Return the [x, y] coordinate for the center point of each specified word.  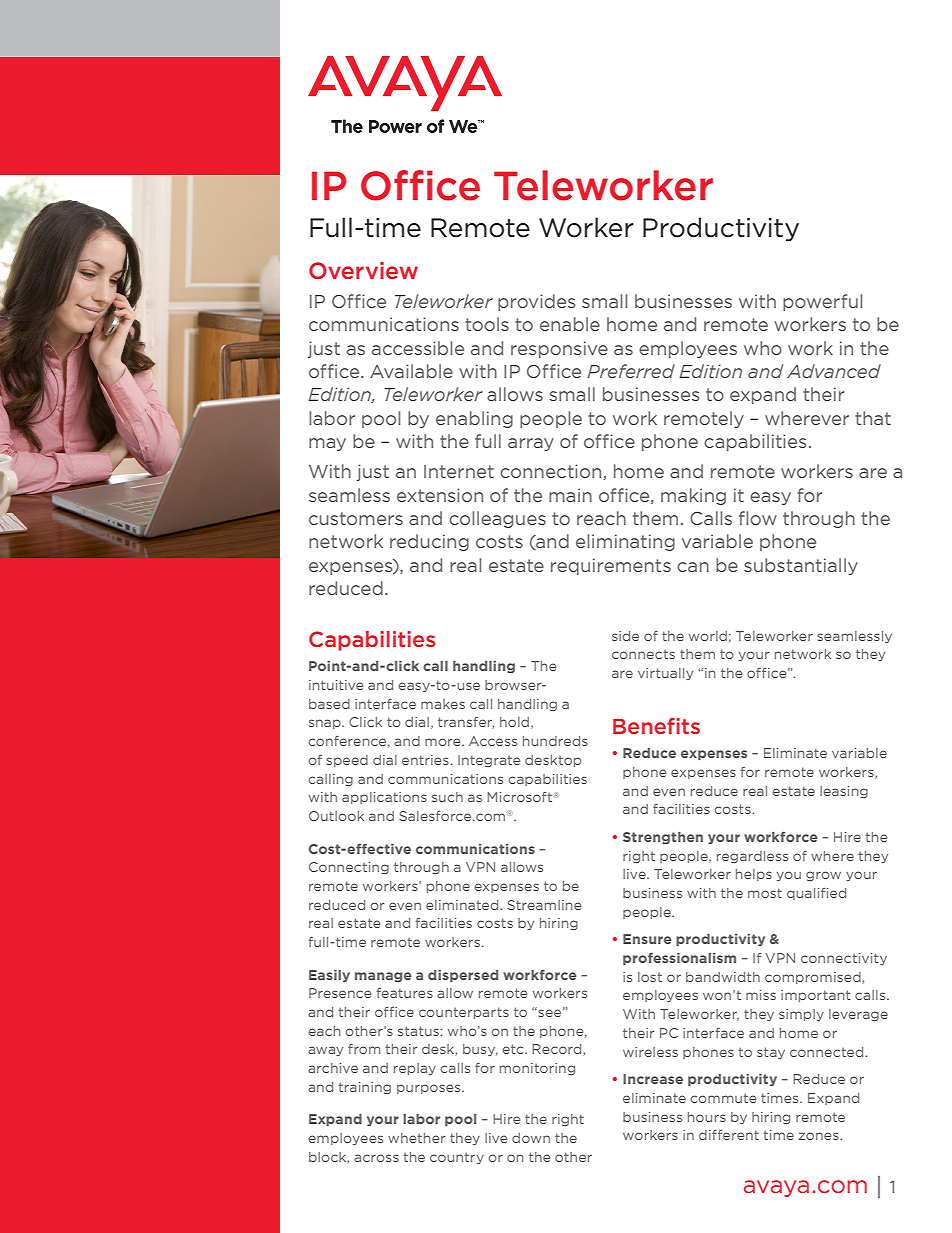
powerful [822, 302]
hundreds [555, 741]
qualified [816, 894]
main [570, 495]
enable [570, 324]
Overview [363, 270]
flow [758, 518]
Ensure [647, 939]
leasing [844, 792]
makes [443, 704]
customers [356, 518]
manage [383, 977]
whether [416, 1138]
